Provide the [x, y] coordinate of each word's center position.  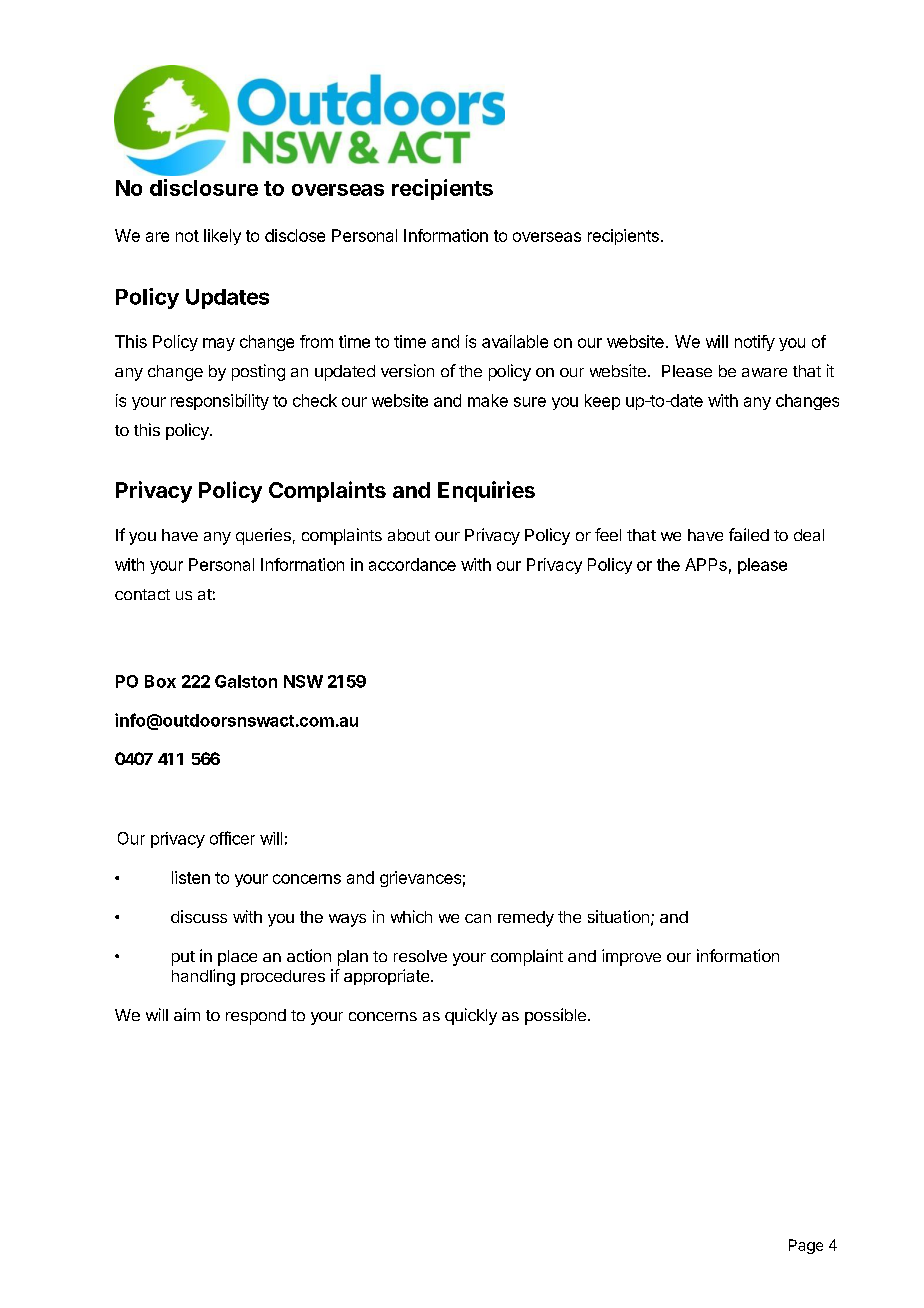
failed [749, 534]
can [478, 918]
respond [256, 1017]
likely [222, 237]
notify [755, 343]
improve [631, 957]
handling [203, 977]
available [515, 341]
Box [160, 681]
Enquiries [486, 491]
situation [618, 916]
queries [263, 536]
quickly [471, 1016]
